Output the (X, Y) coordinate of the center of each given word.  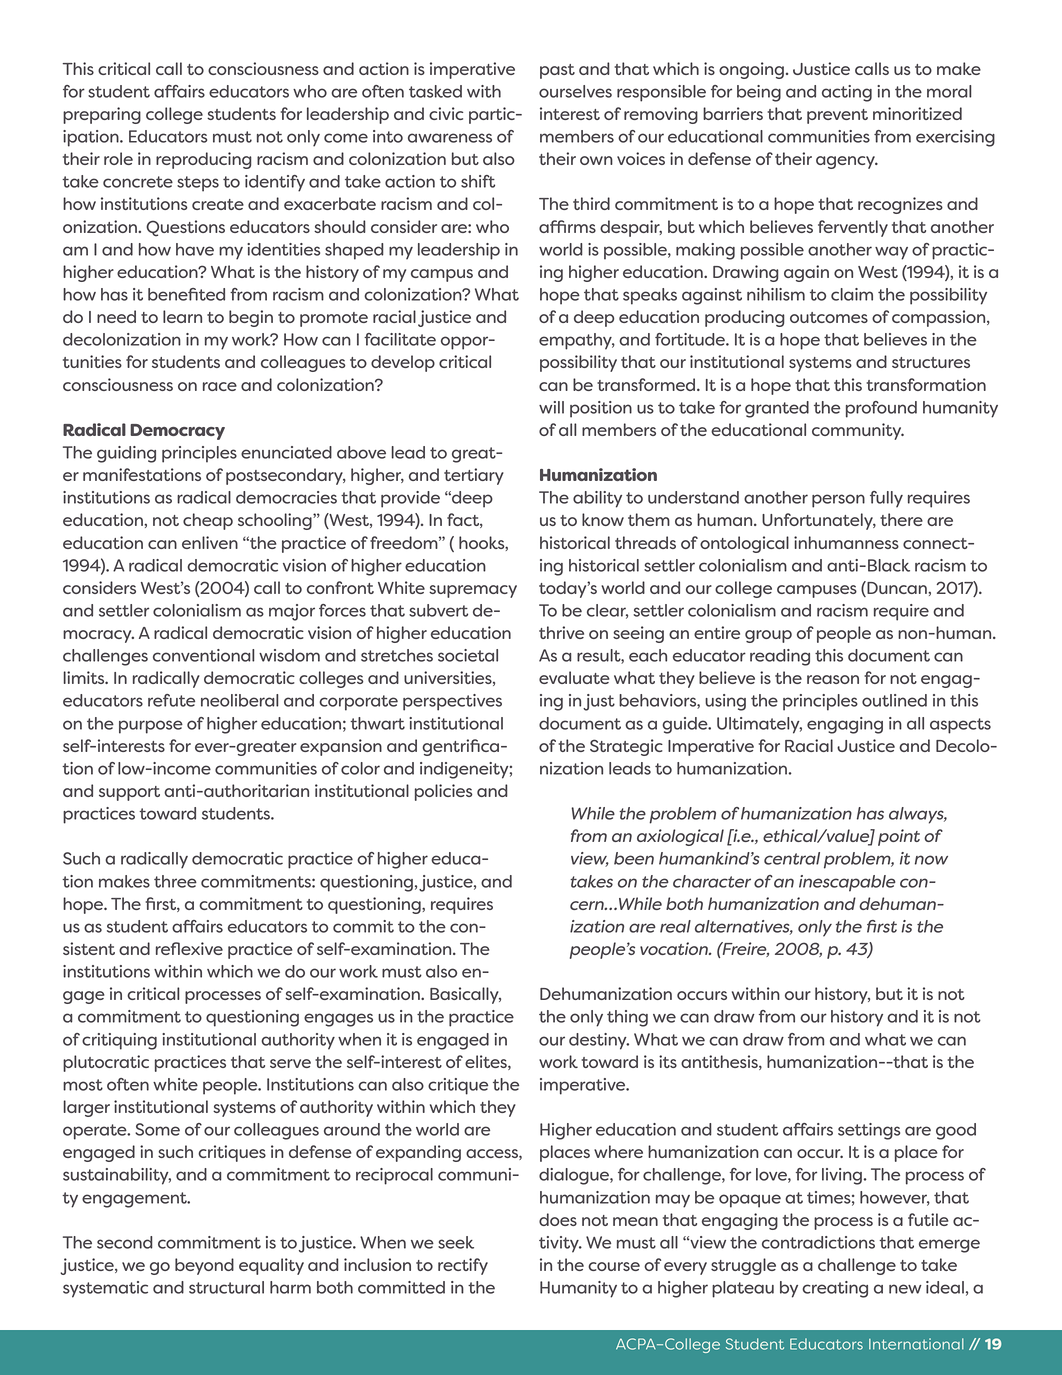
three (175, 881)
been (634, 858)
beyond (204, 1266)
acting (847, 93)
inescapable (847, 883)
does (558, 1219)
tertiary (474, 476)
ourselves (575, 91)
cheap (208, 521)
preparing (102, 115)
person (838, 501)
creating (835, 1289)
